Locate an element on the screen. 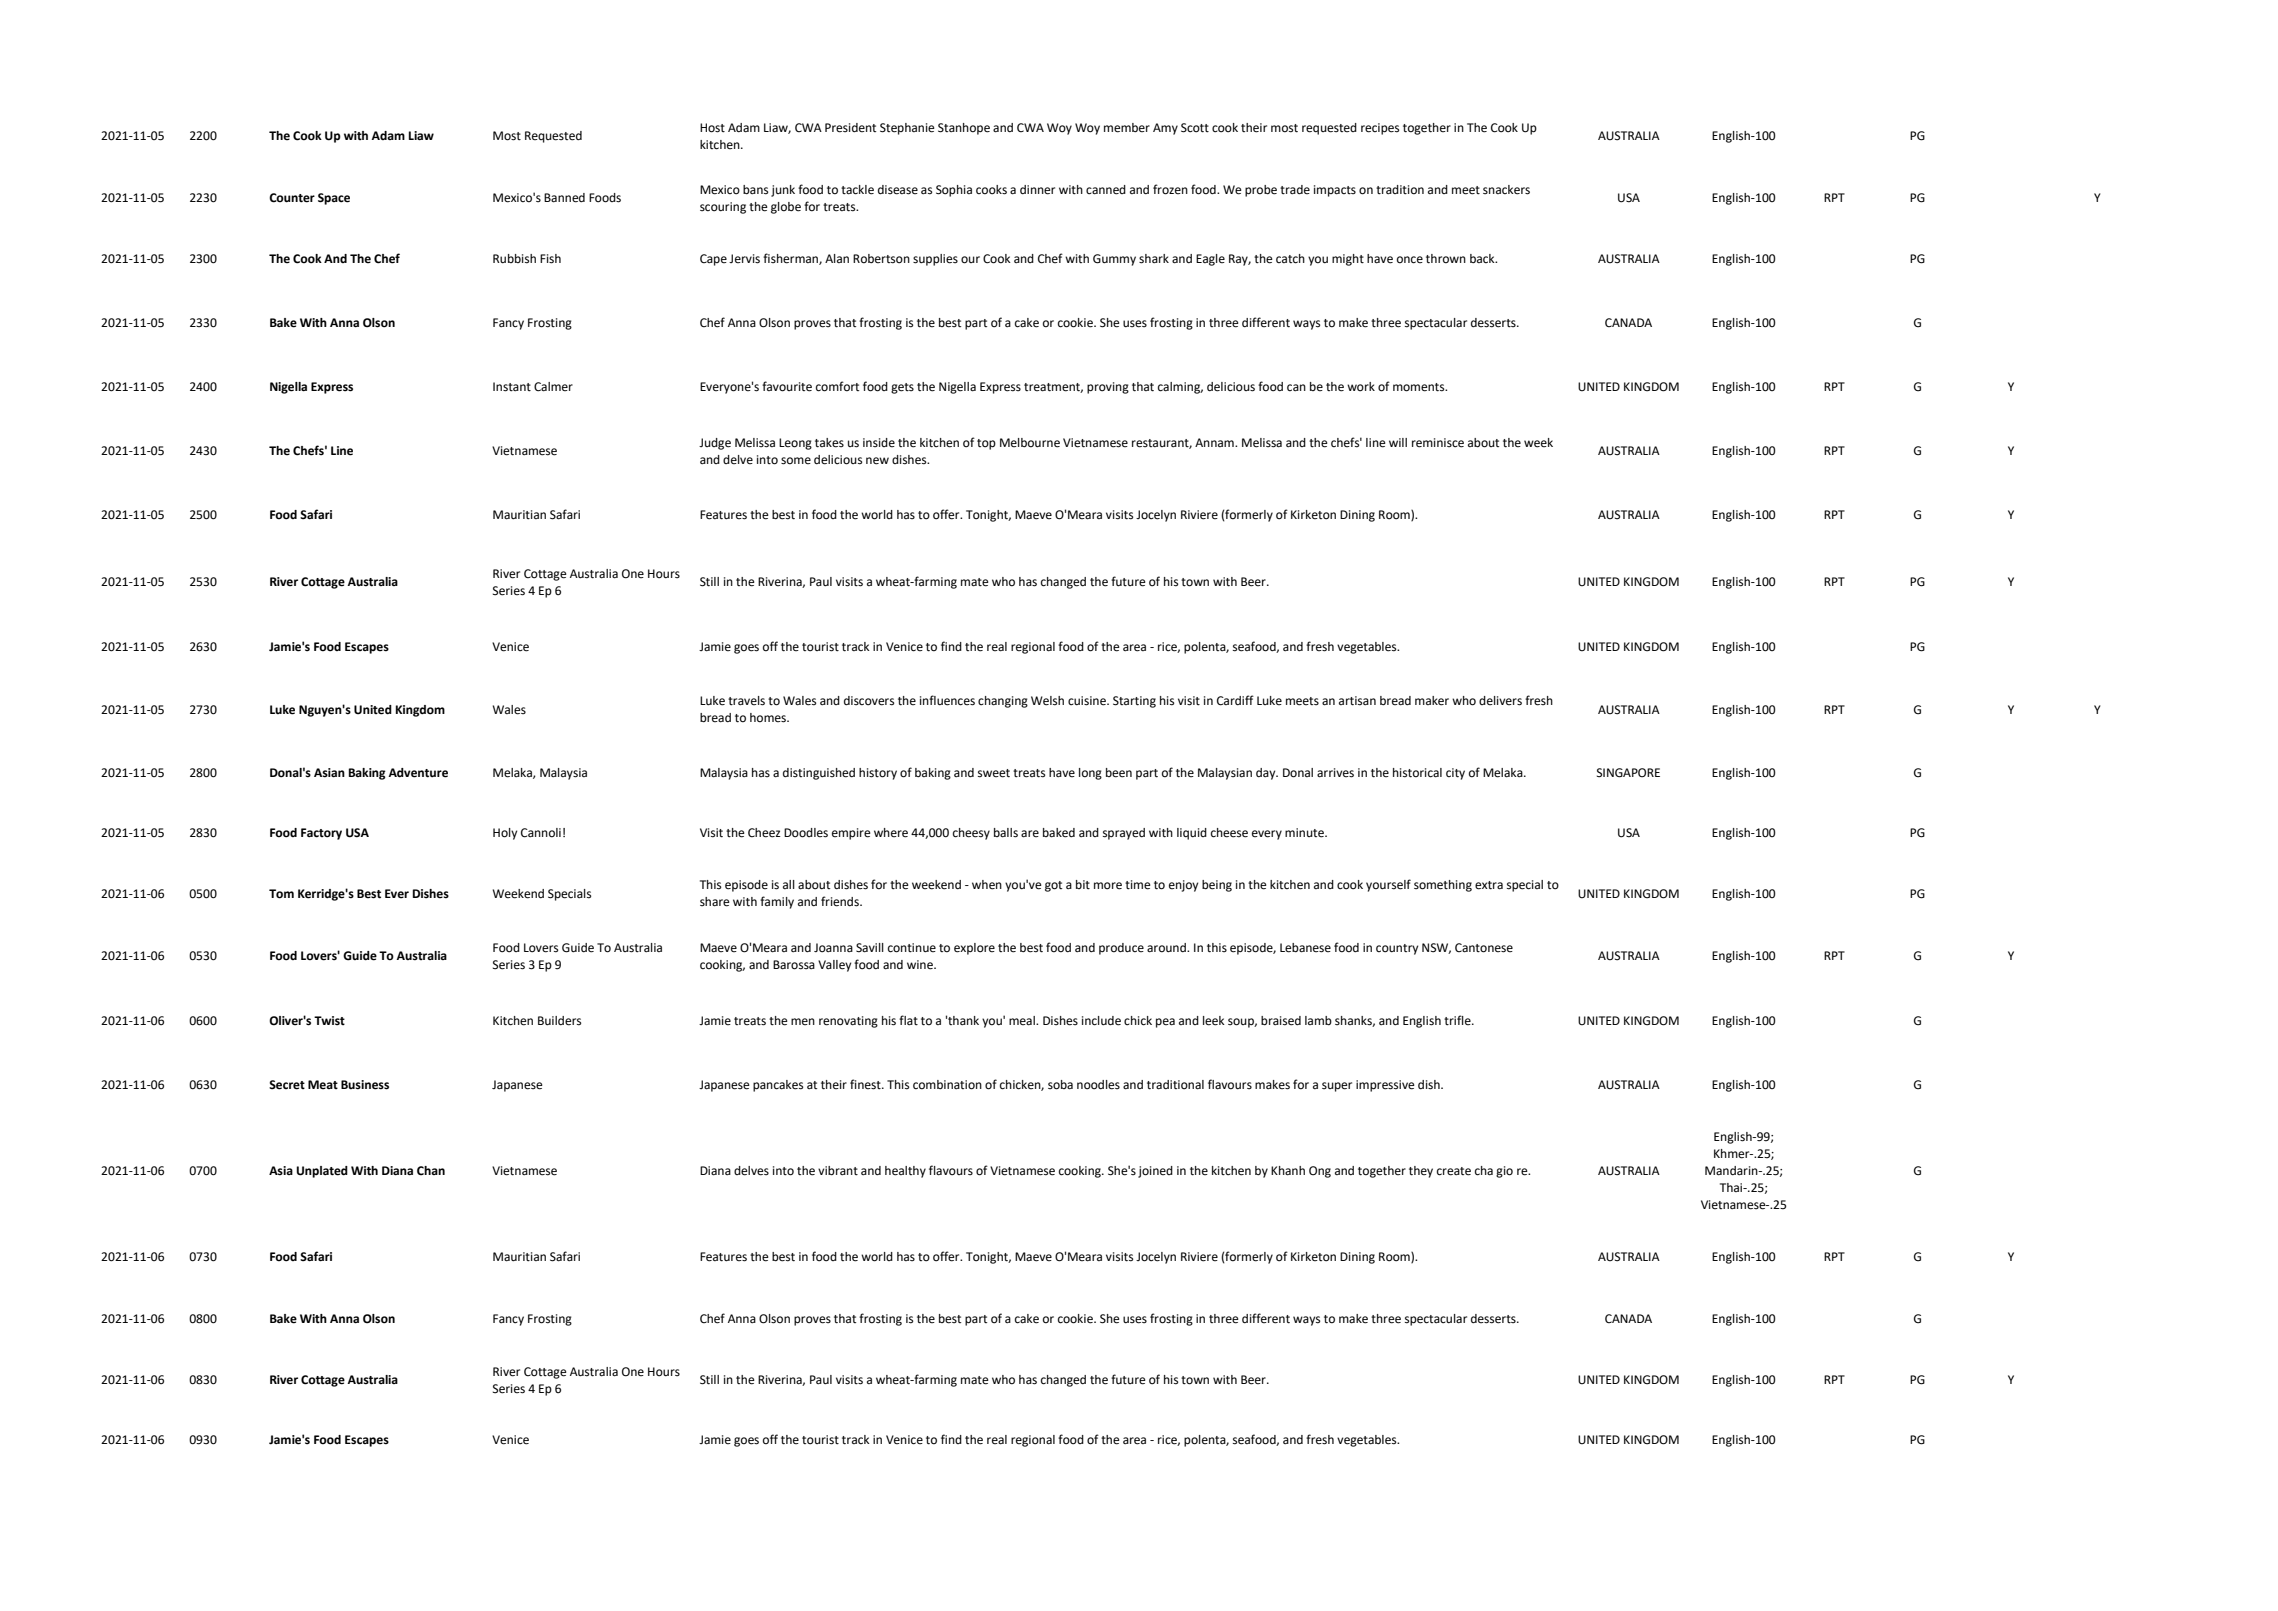  Space is located at coordinates (334, 199).
